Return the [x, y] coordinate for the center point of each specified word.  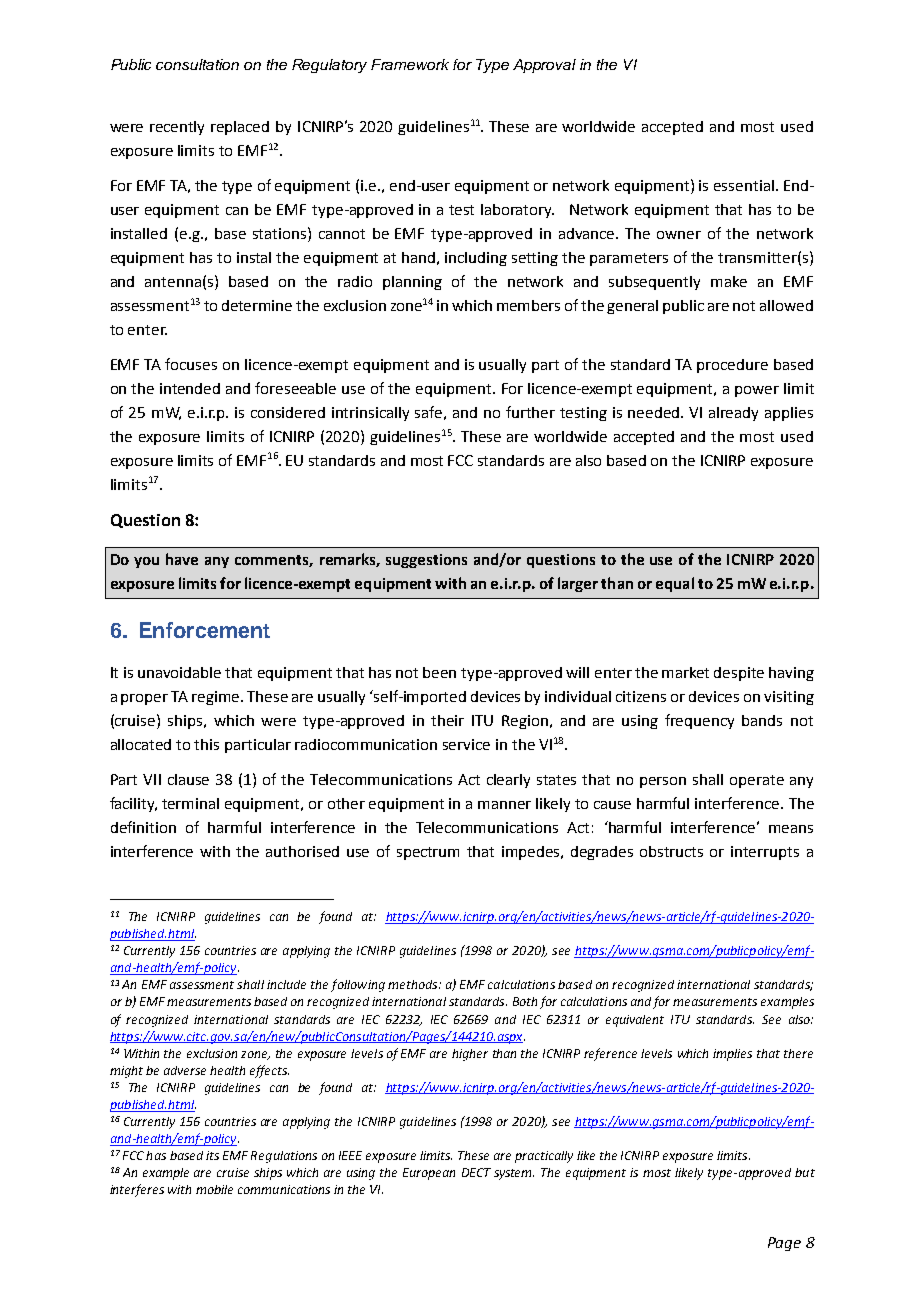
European [429, 1174]
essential [744, 185]
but [805, 1172]
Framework [410, 64]
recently [177, 128]
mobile [214, 1189]
